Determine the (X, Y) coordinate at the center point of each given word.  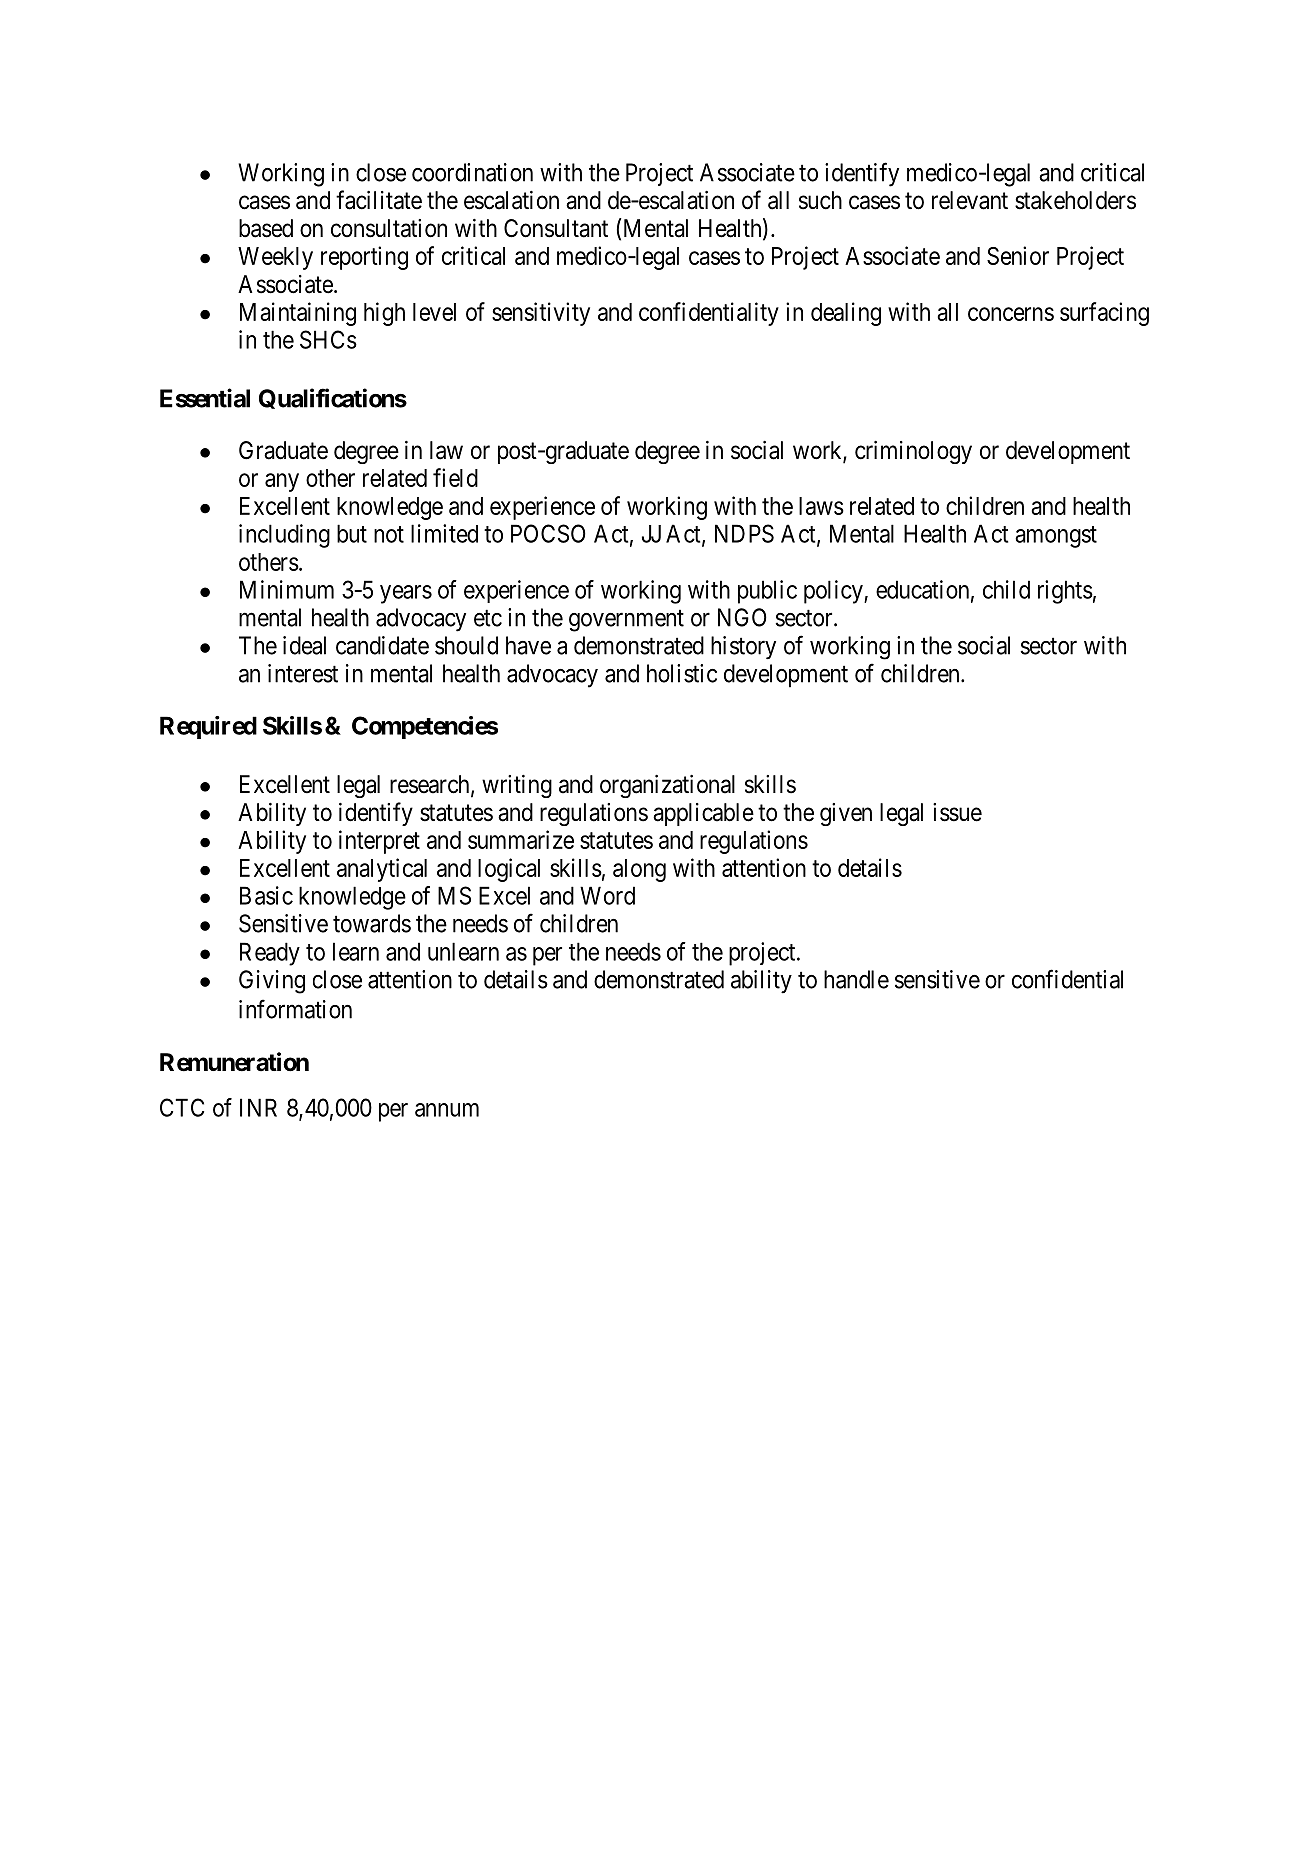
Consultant (556, 228)
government (626, 621)
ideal (304, 645)
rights (1065, 592)
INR (258, 1107)
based (266, 228)
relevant (970, 200)
